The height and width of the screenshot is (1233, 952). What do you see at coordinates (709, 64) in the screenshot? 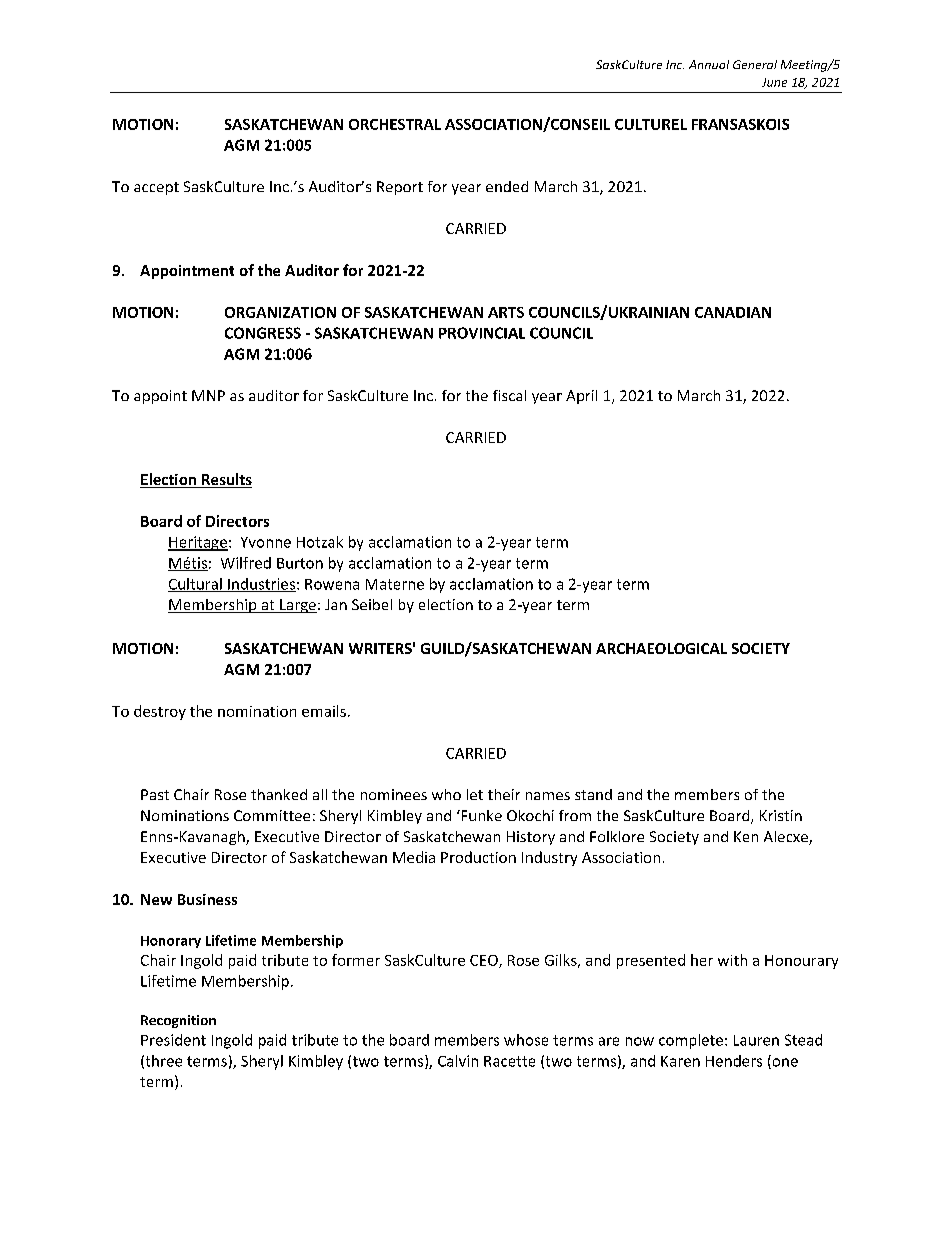
I see `Annual` at bounding box center [709, 64].
